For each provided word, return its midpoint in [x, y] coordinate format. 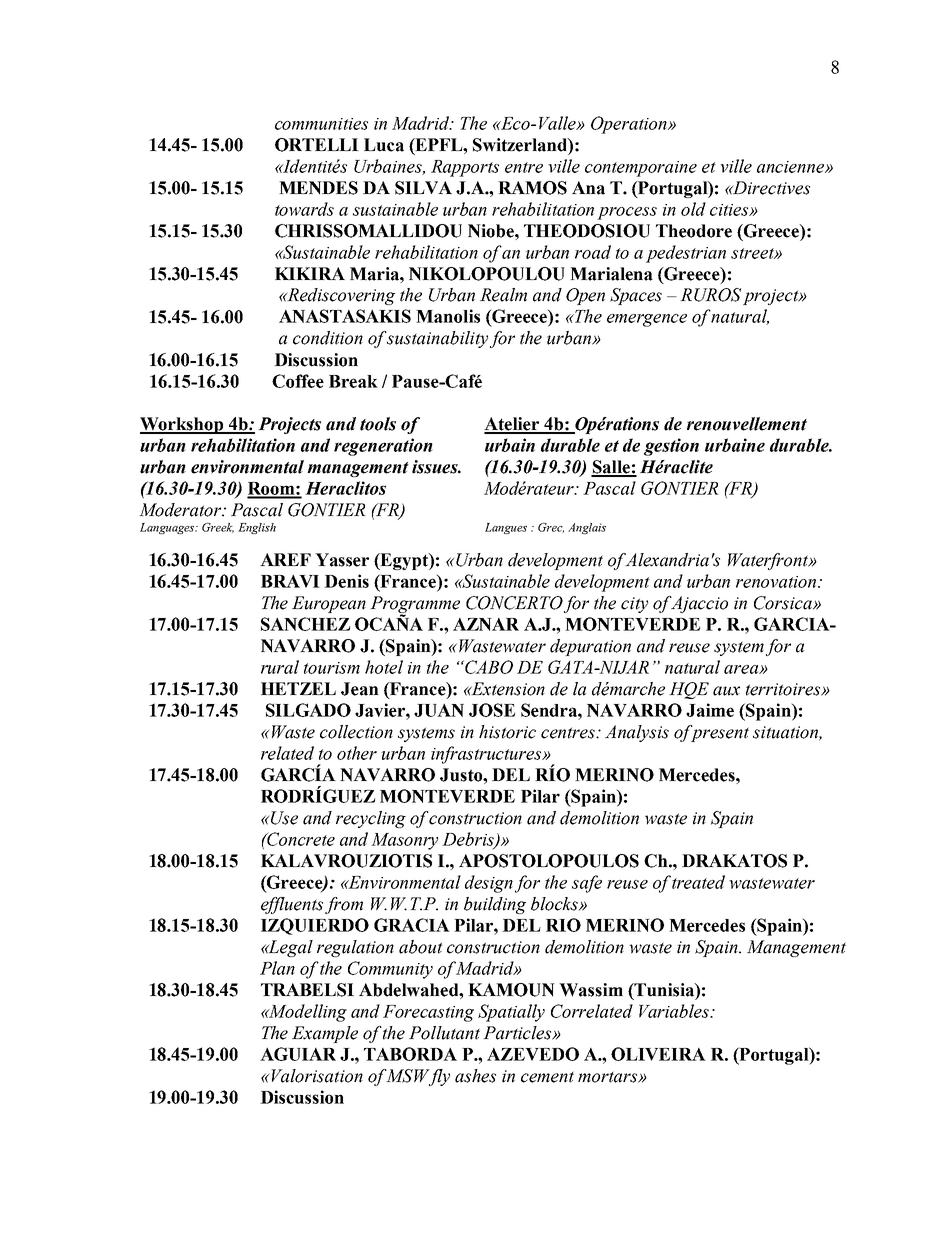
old [693, 209]
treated [698, 882]
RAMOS [532, 188]
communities [321, 124]
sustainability [437, 339]
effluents [292, 905]
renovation [777, 582]
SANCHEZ [305, 624]
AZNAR [486, 624]
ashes [475, 1076]
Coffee [298, 381]
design [489, 884]
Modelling [307, 1013]
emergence [647, 320]
